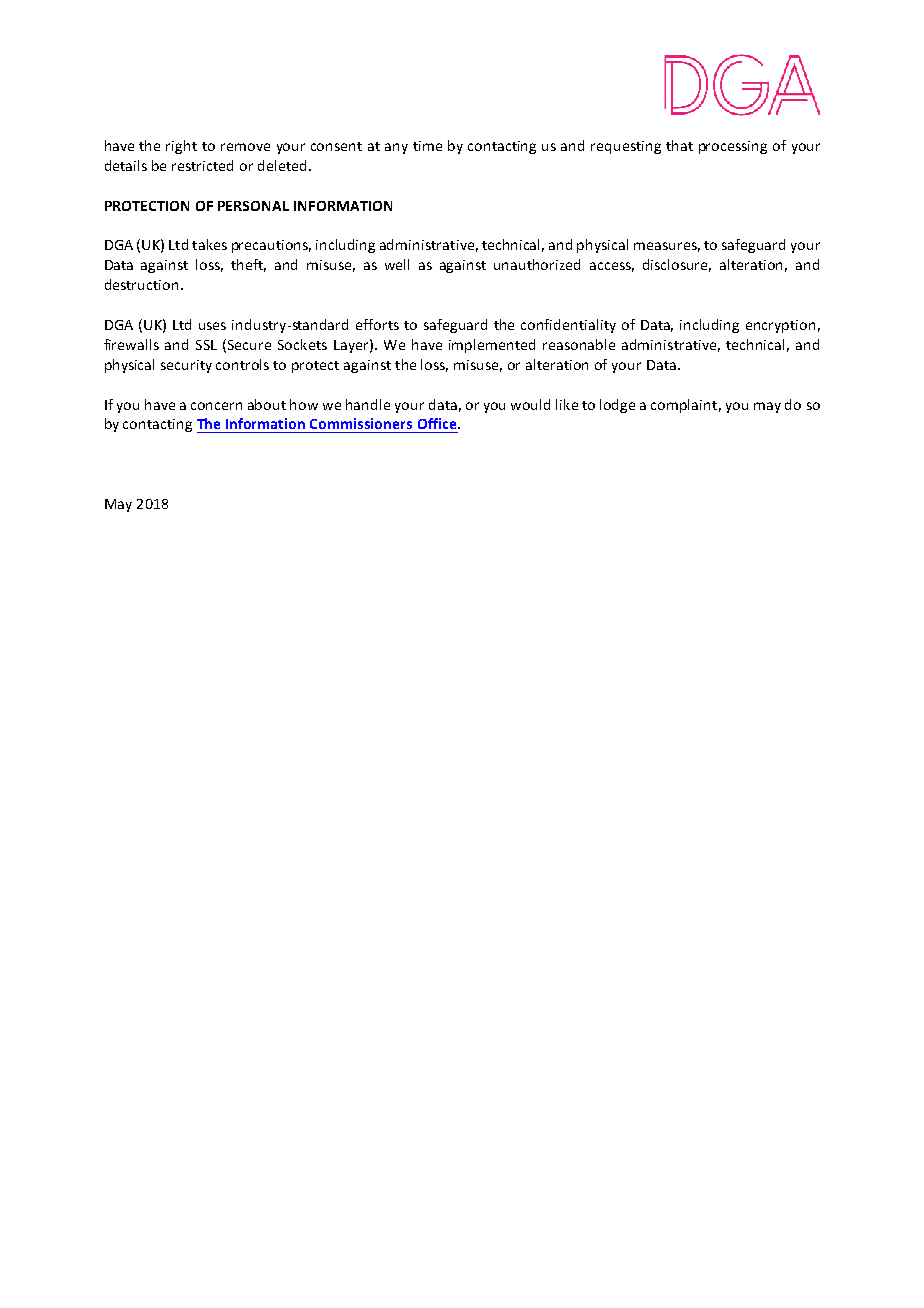  What do you see at coordinates (216, 406) in the screenshot?
I see `concern` at bounding box center [216, 406].
